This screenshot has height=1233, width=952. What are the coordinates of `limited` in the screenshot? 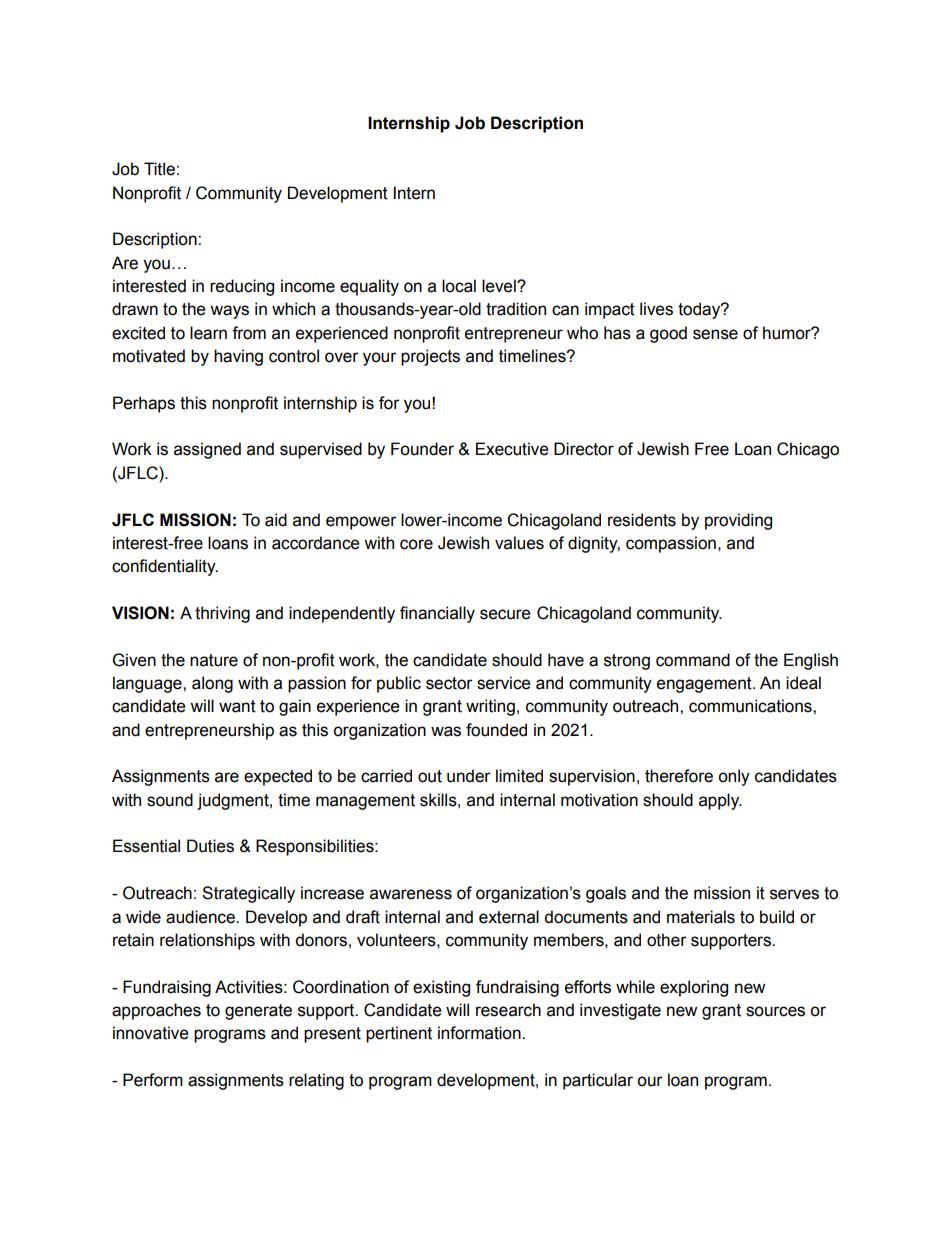 It's located at (519, 776).
